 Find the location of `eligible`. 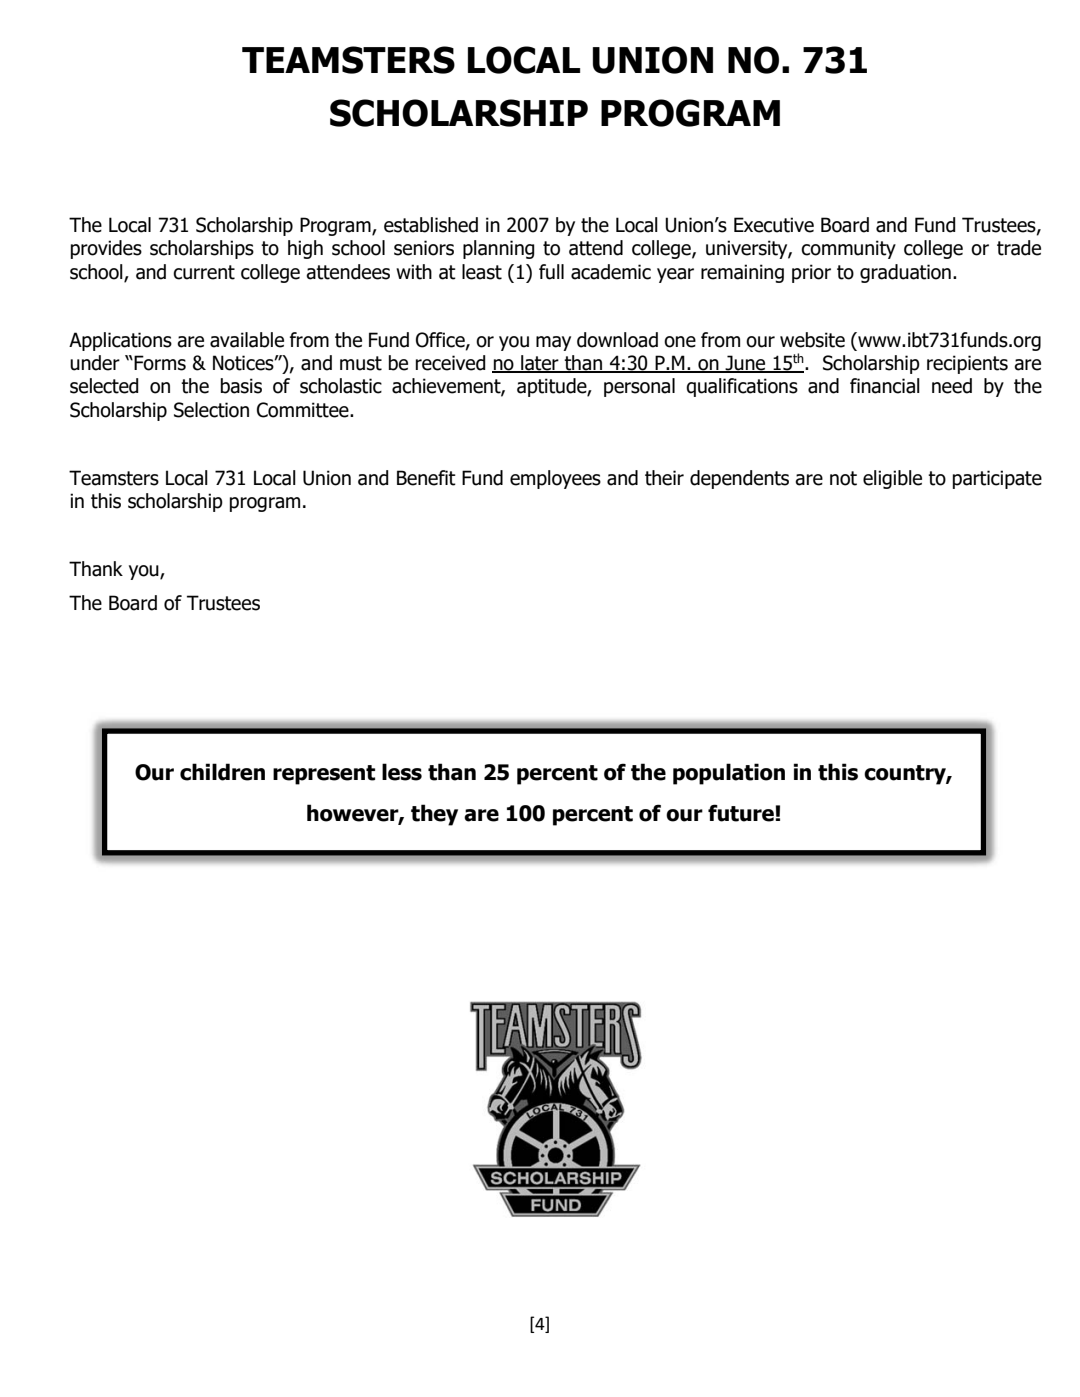

eligible is located at coordinates (892, 479).
